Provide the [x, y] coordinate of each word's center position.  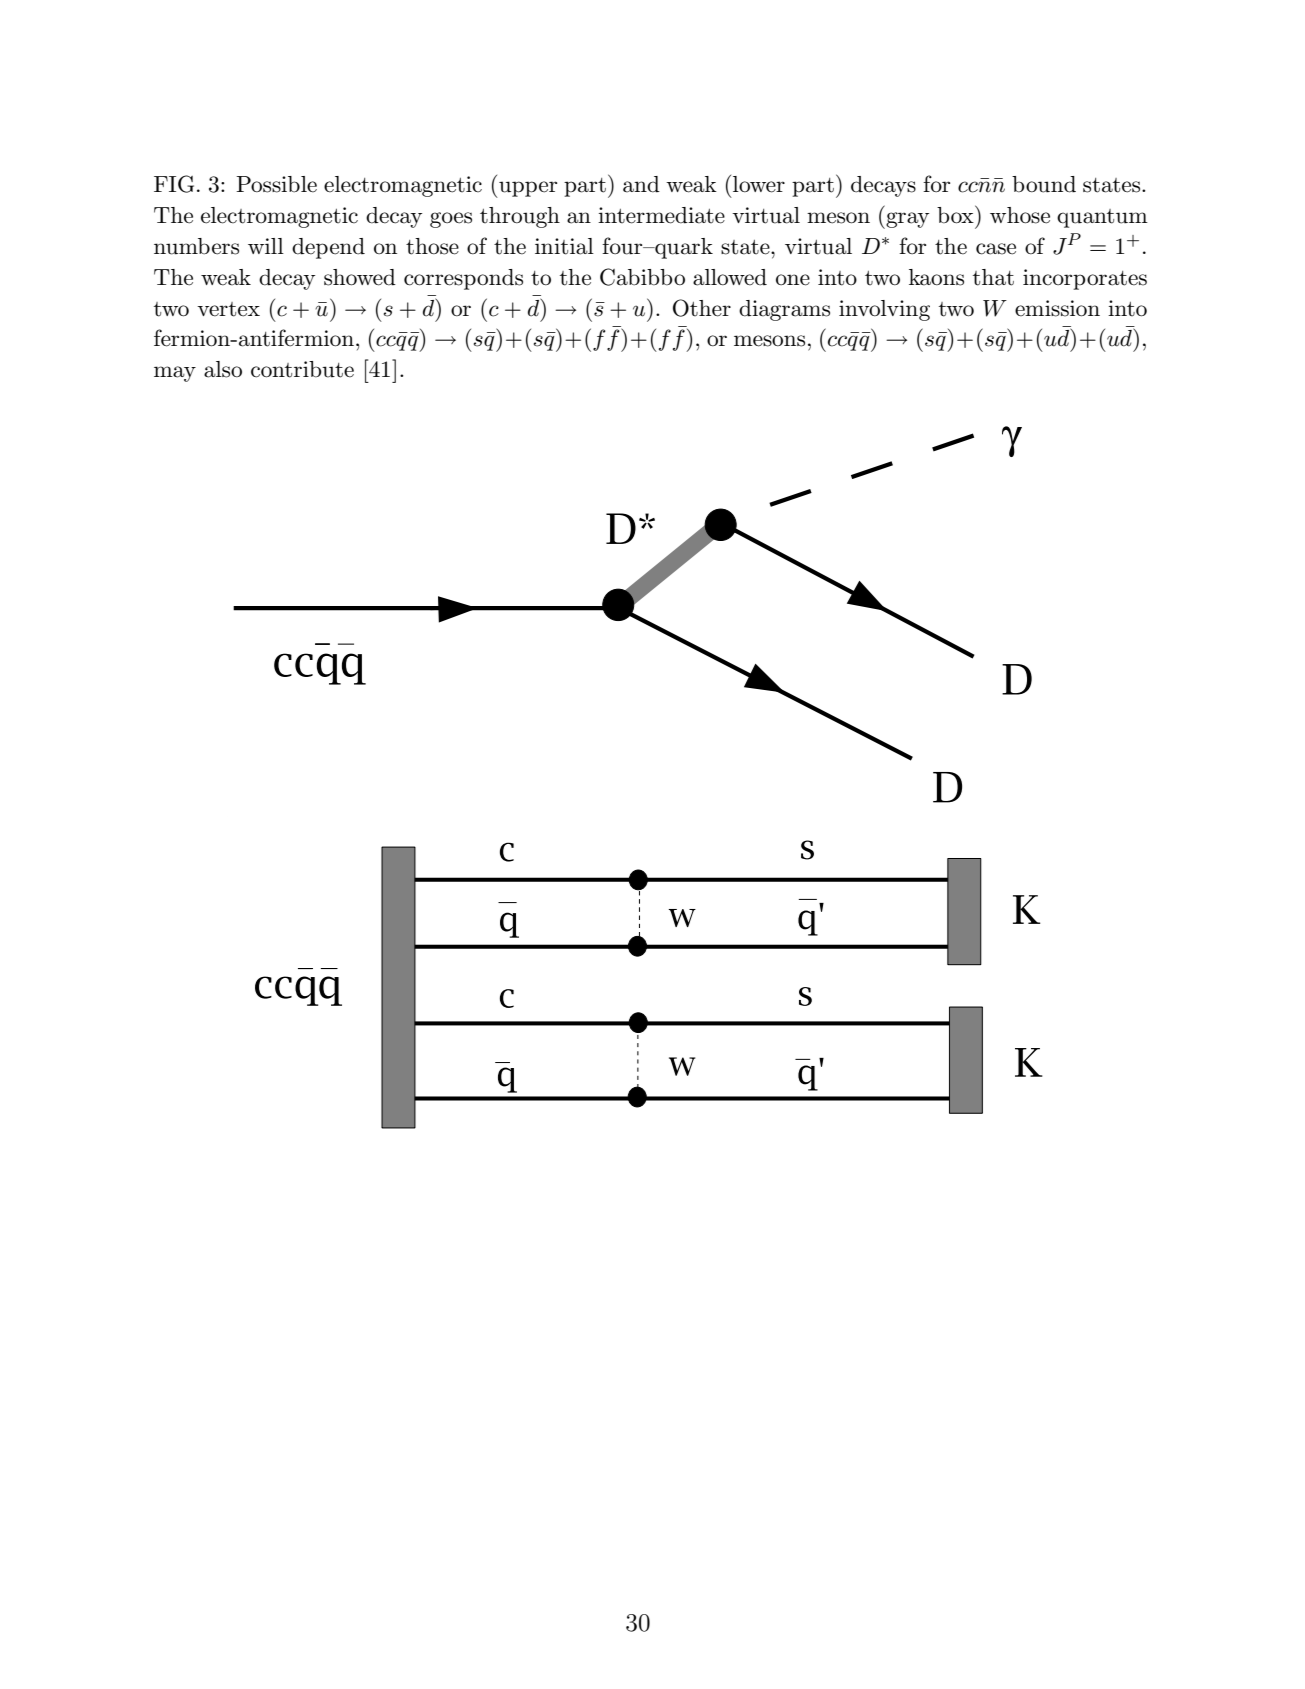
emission [1057, 308]
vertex [228, 309]
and [641, 184]
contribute [302, 369]
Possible [276, 184]
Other [702, 308]
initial [564, 246]
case [996, 249]
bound [1044, 184]
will [266, 246]
